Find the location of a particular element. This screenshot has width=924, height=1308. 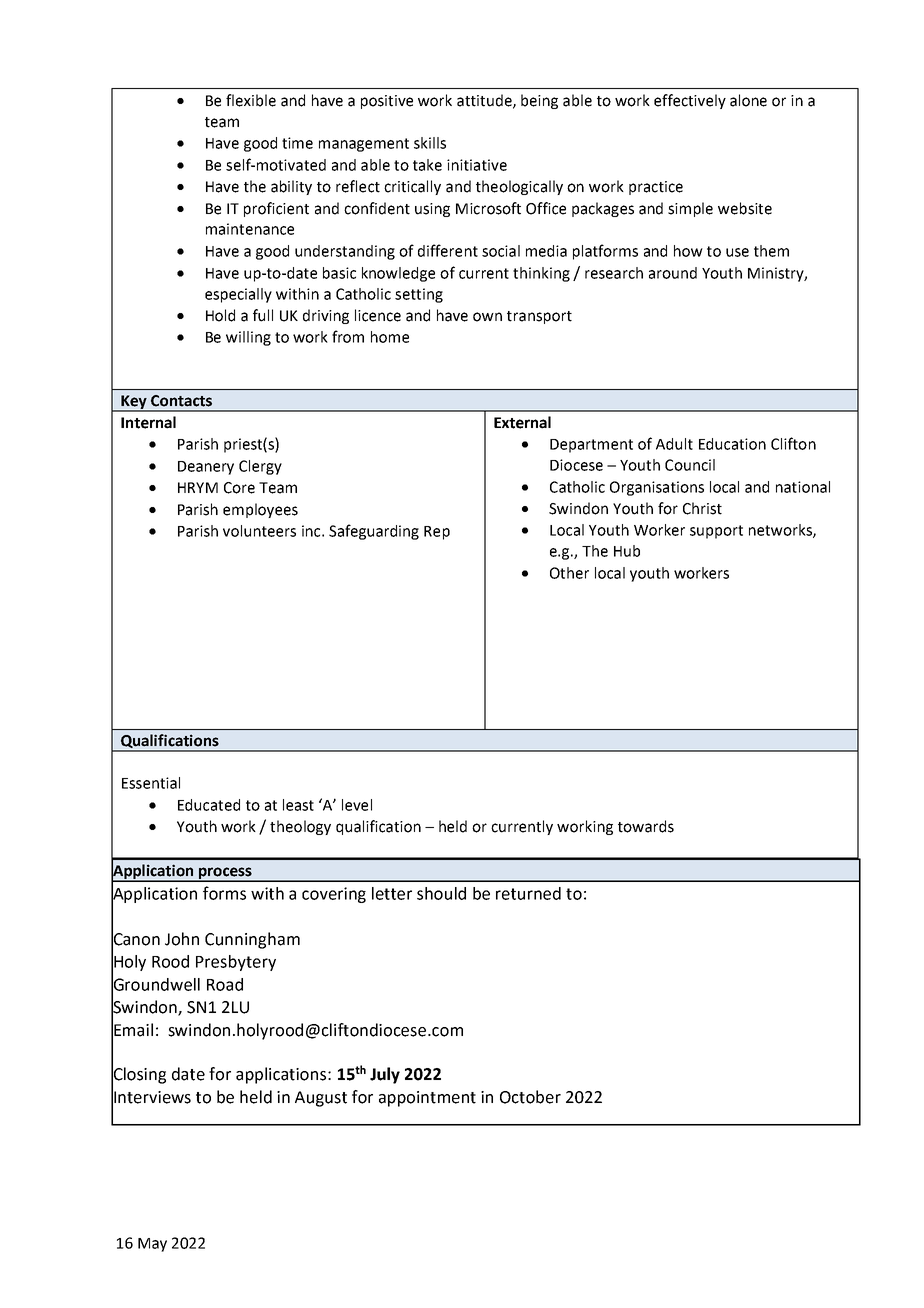

External is located at coordinates (522, 422).
